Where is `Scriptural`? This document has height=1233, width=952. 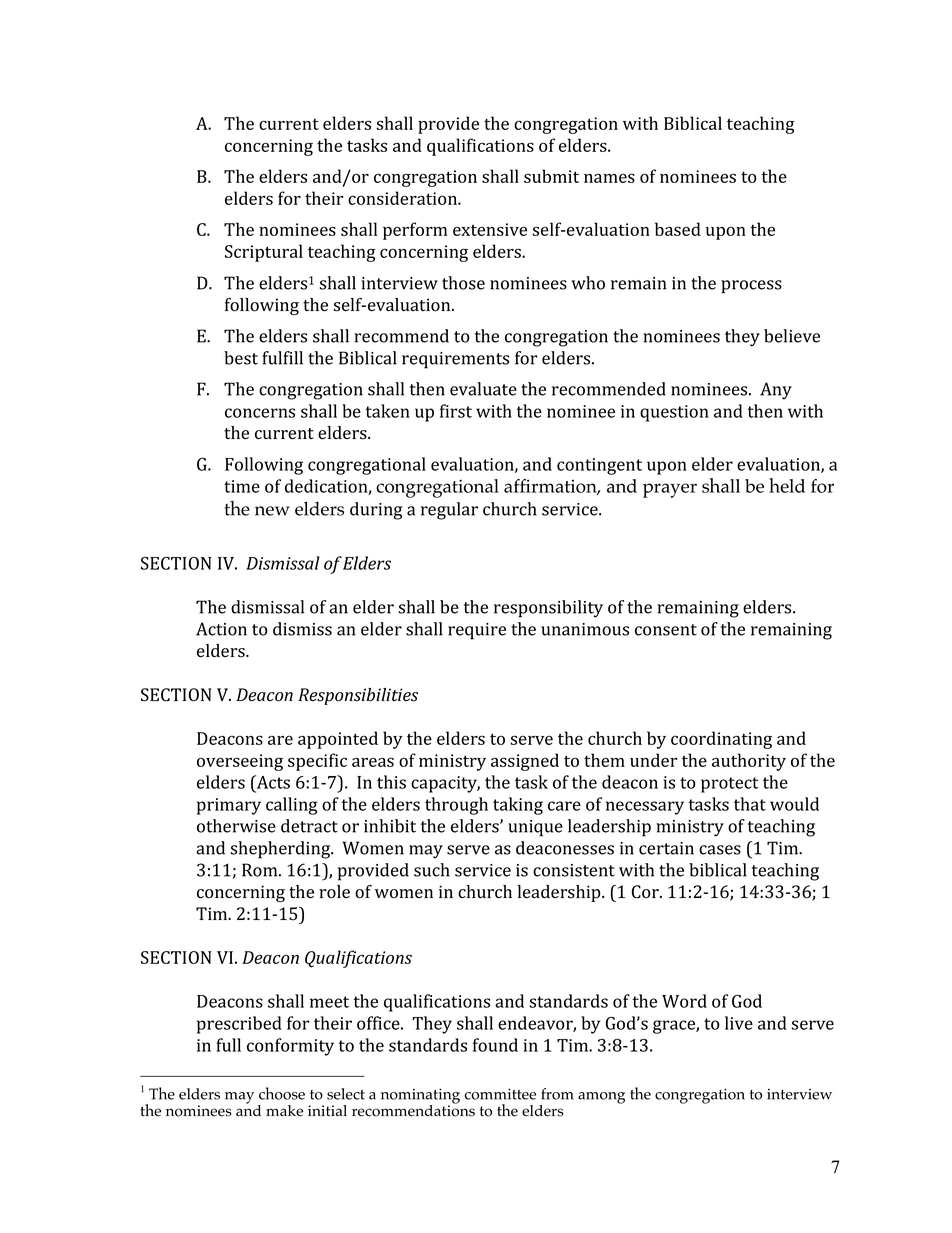
Scriptural is located at coordinates (264, 253).
